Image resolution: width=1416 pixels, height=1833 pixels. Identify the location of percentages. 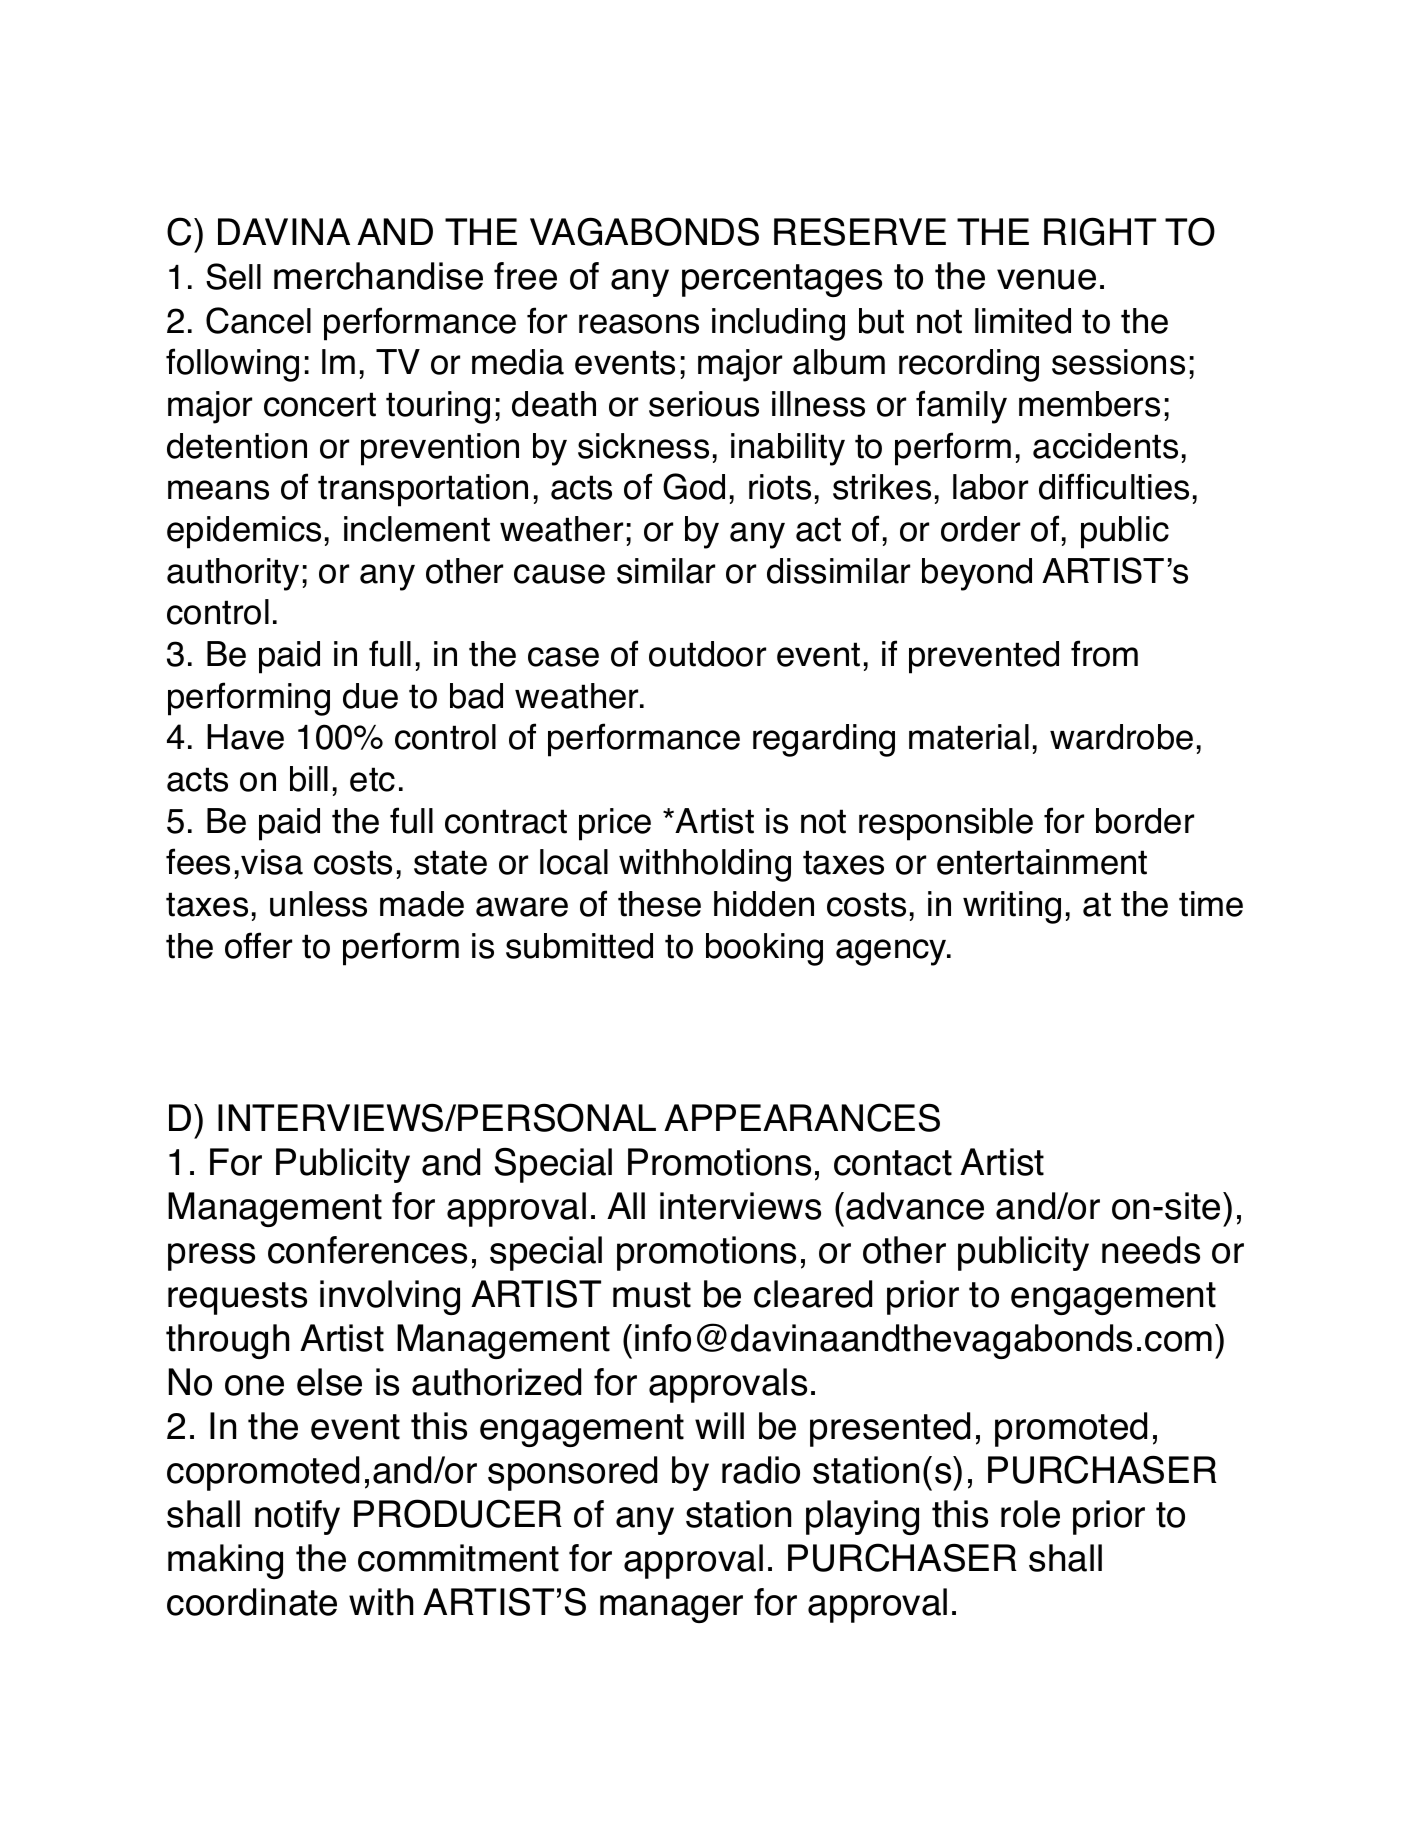
(782, 280).
